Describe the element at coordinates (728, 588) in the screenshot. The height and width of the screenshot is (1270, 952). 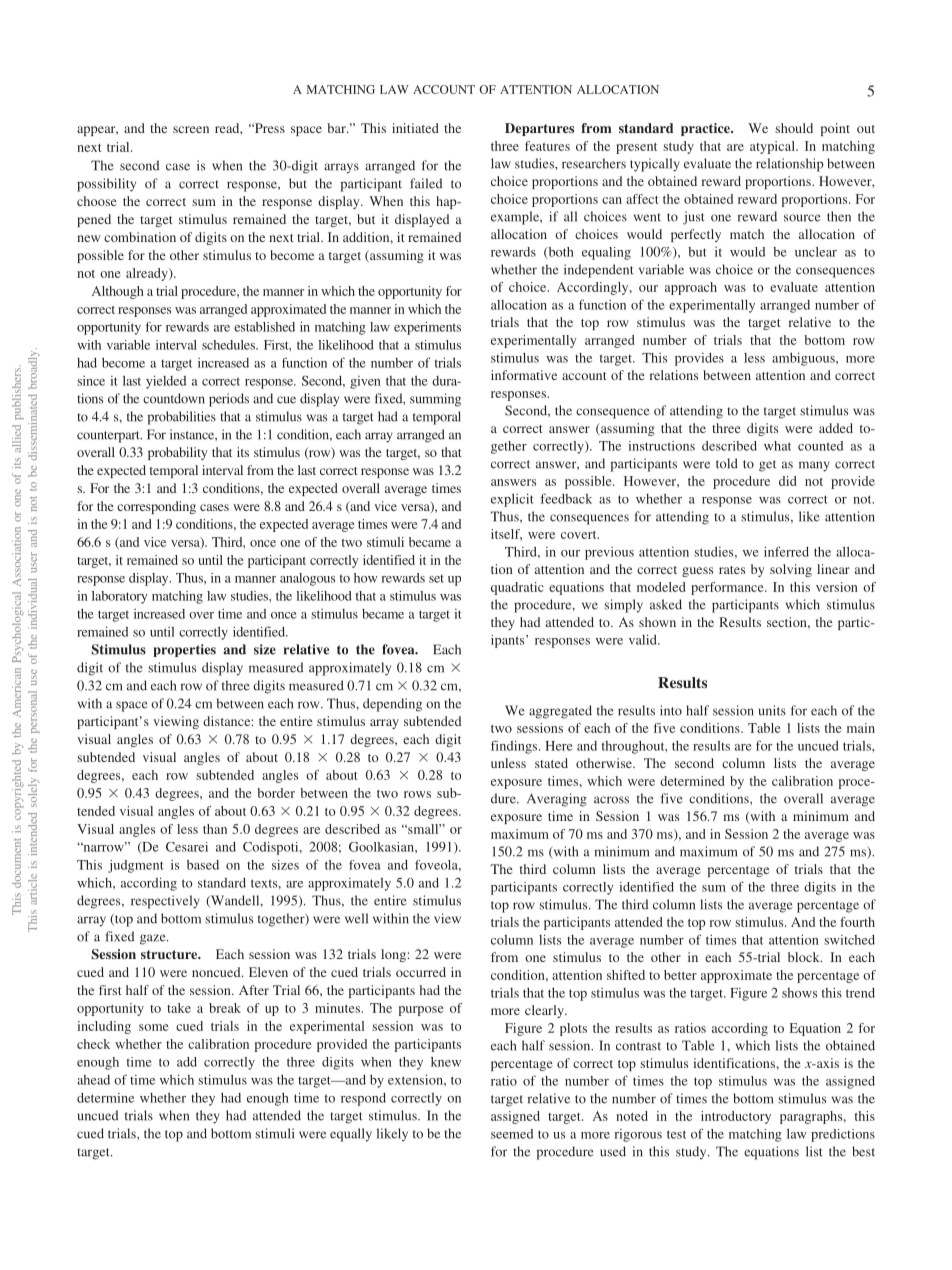
I see `performance` at that location.
